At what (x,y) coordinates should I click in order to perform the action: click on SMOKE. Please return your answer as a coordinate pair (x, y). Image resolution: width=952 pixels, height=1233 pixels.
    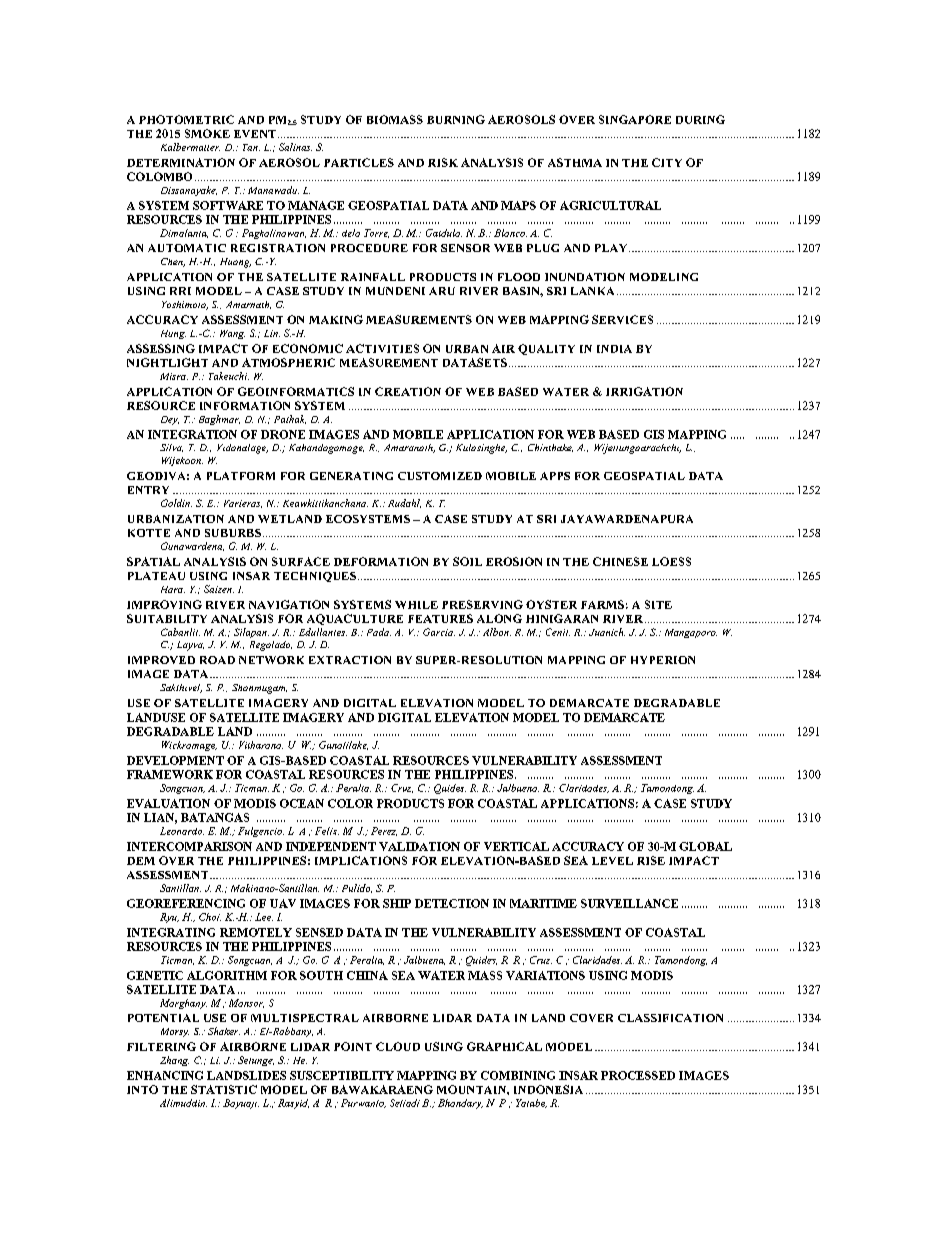
    Looking at the image, I should click on (207, 133).
